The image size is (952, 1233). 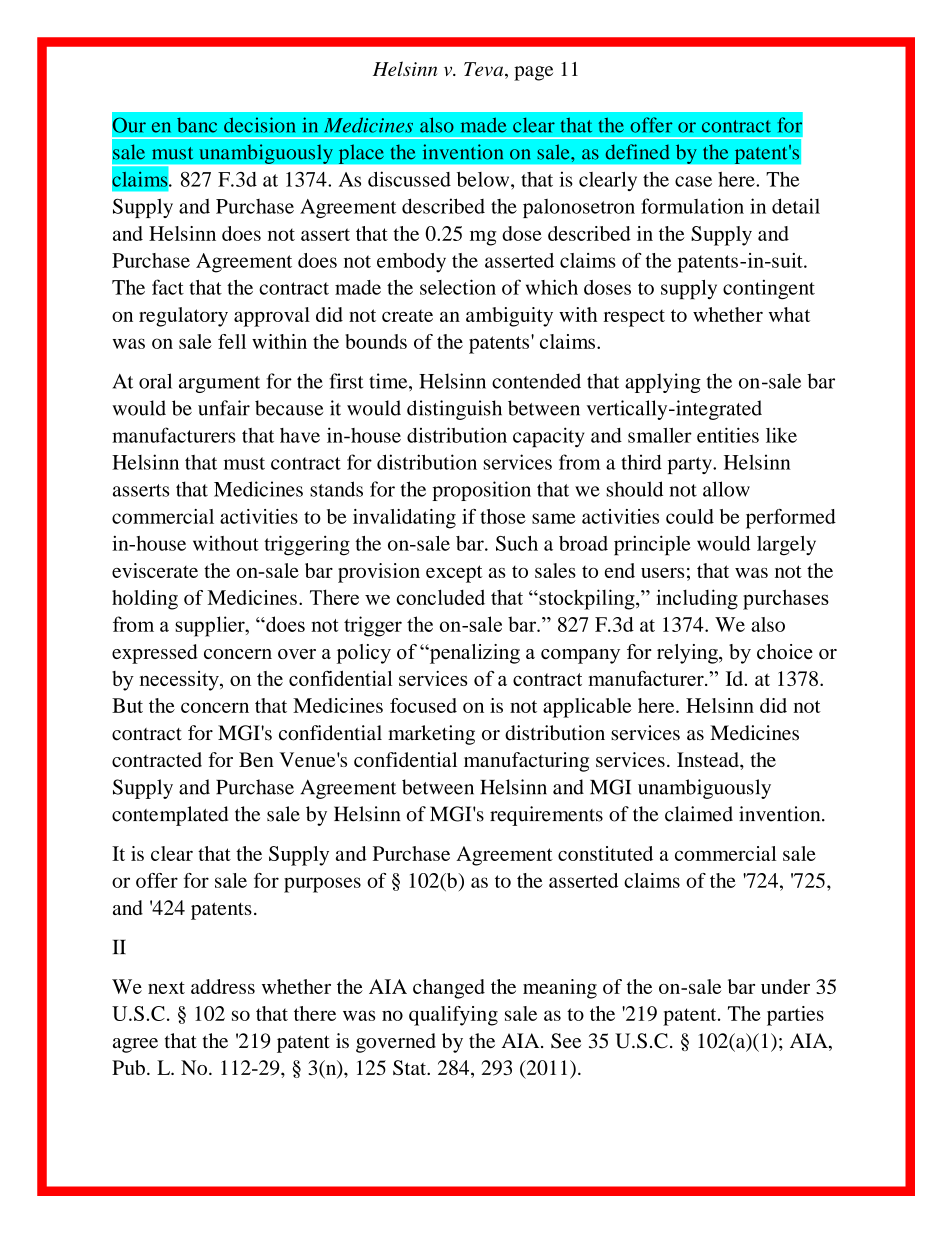 I want to click on defined, so click(x=638, y=152).
